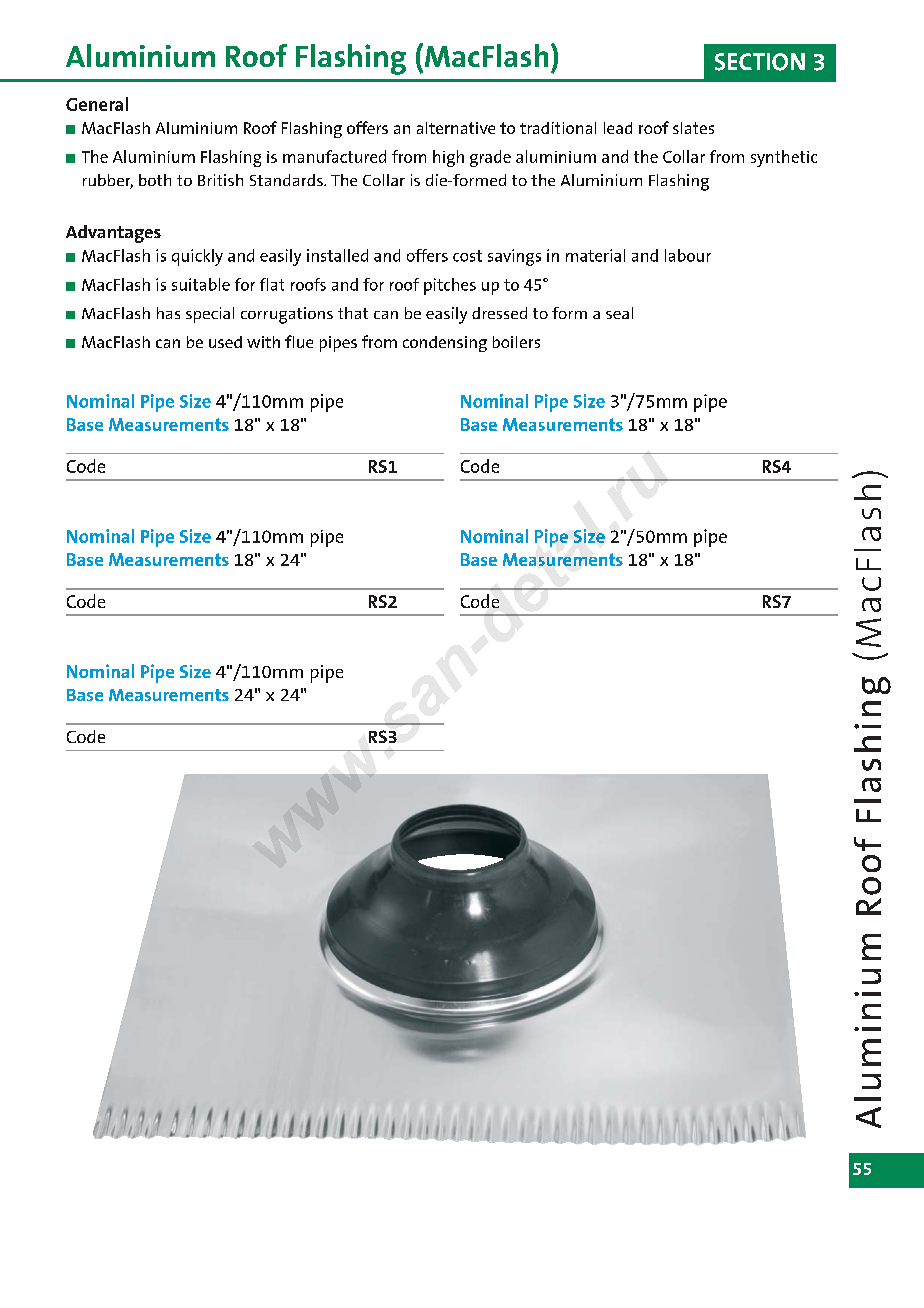 Image resolution: width=924 pixels, height=1308 pixels. Describe the element at coordinates (287, 180) in the screenshot. I see `Standards` at that location.
